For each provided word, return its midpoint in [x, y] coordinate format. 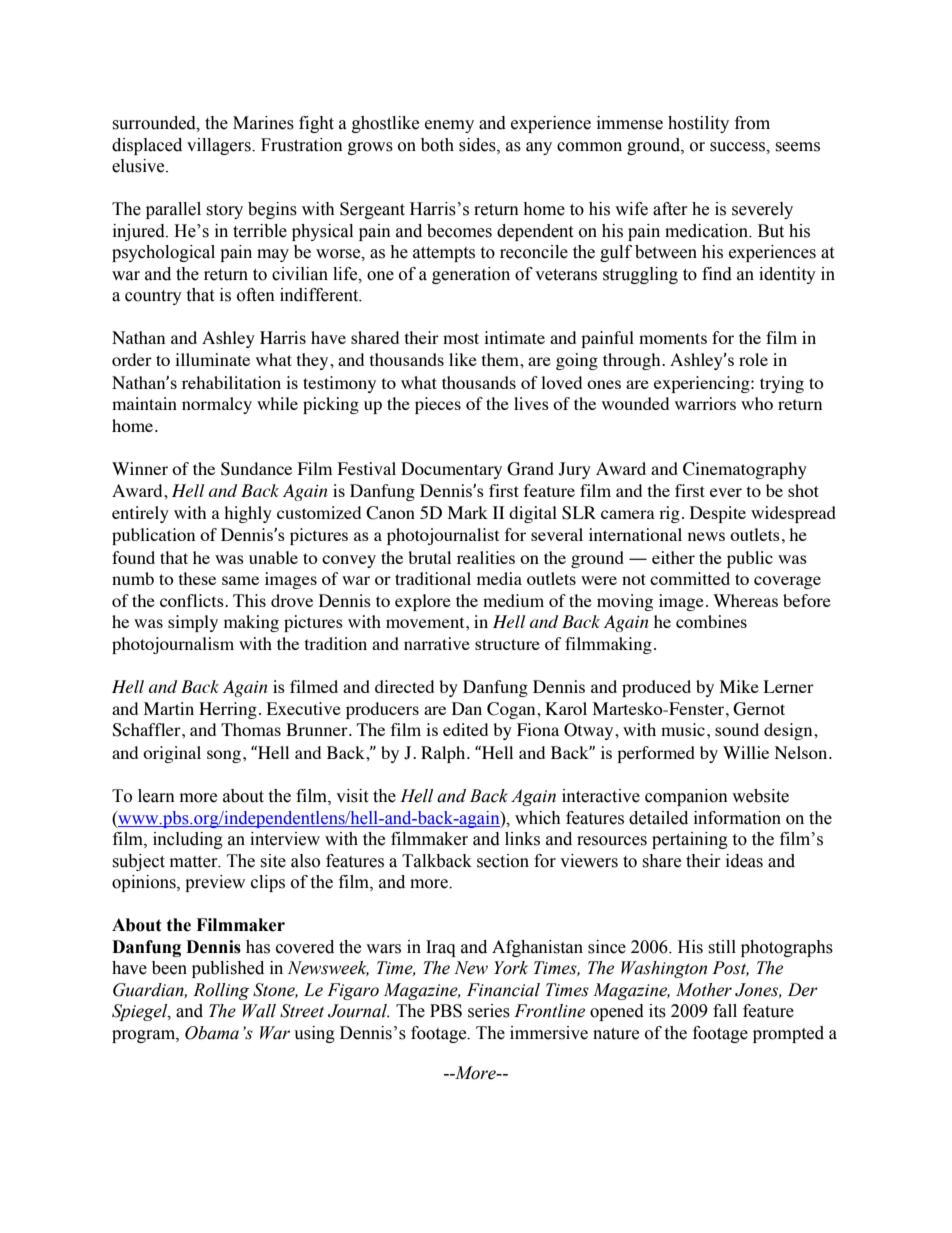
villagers [220, 146]
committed [690, 578]
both [437, 145]
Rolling [221, 991]
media [499, 578]
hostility [698, 124]
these [197, 578]
